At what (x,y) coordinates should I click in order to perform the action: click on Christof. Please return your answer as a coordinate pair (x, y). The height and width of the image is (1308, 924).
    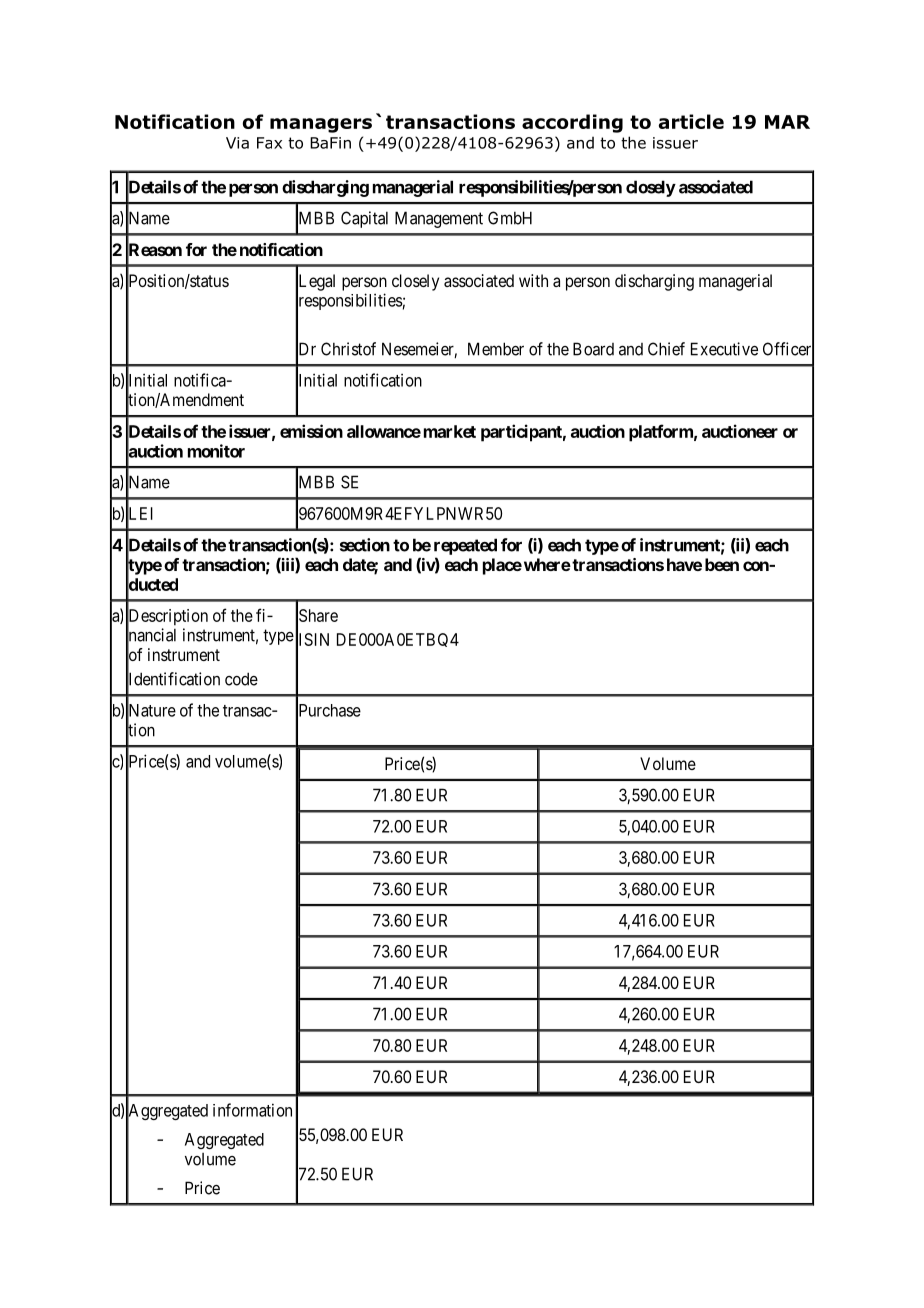
    Looking at the image, I should click on (348, 349).
